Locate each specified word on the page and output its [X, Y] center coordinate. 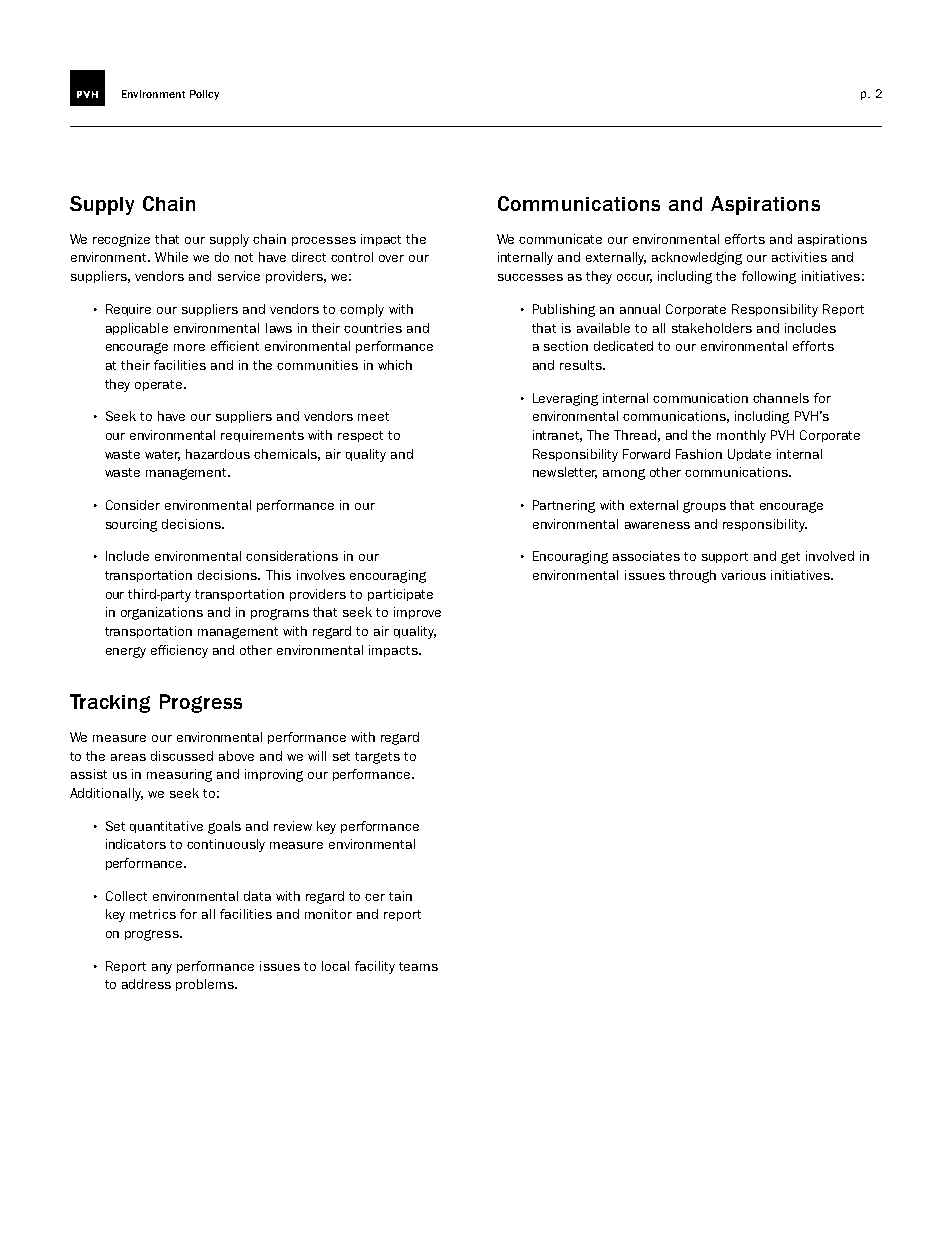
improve [417, 613]
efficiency [179, 651]
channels [781, 398]
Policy [204, 95]
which [395, 365]
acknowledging [697, 258]
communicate [560, 239]
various [743, 575]
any [162, 969]
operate [160, 385]
